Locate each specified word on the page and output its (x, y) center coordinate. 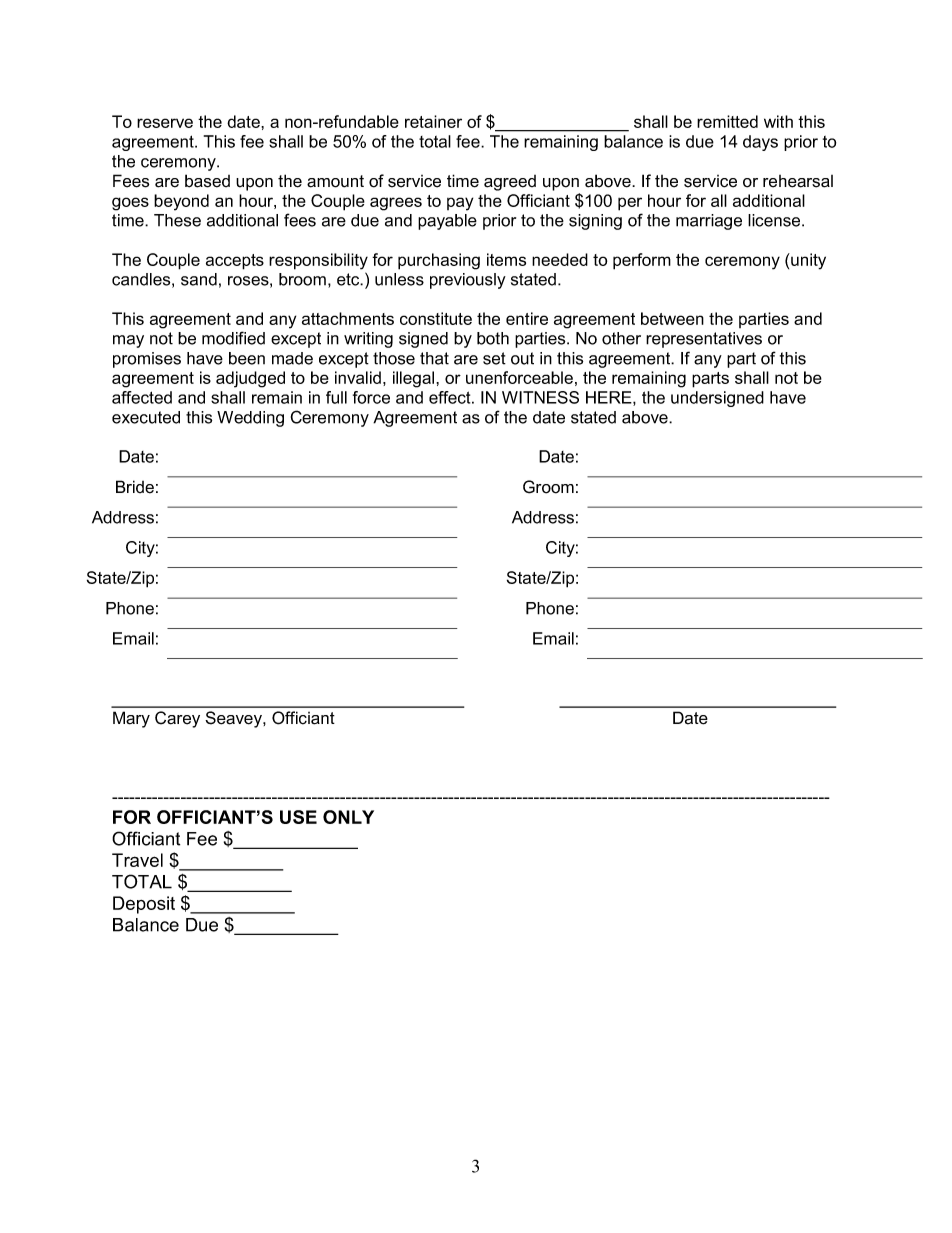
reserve (165, 123)
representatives (704, 340)
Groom (548, 487)
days (760, 143)
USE (298, 817)
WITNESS (540, 397)
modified (233, 338)
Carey (177, 719)
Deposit (144, 905)
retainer (433, 121)
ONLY (348, 817)
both (493, 338)
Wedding (250, 419)
